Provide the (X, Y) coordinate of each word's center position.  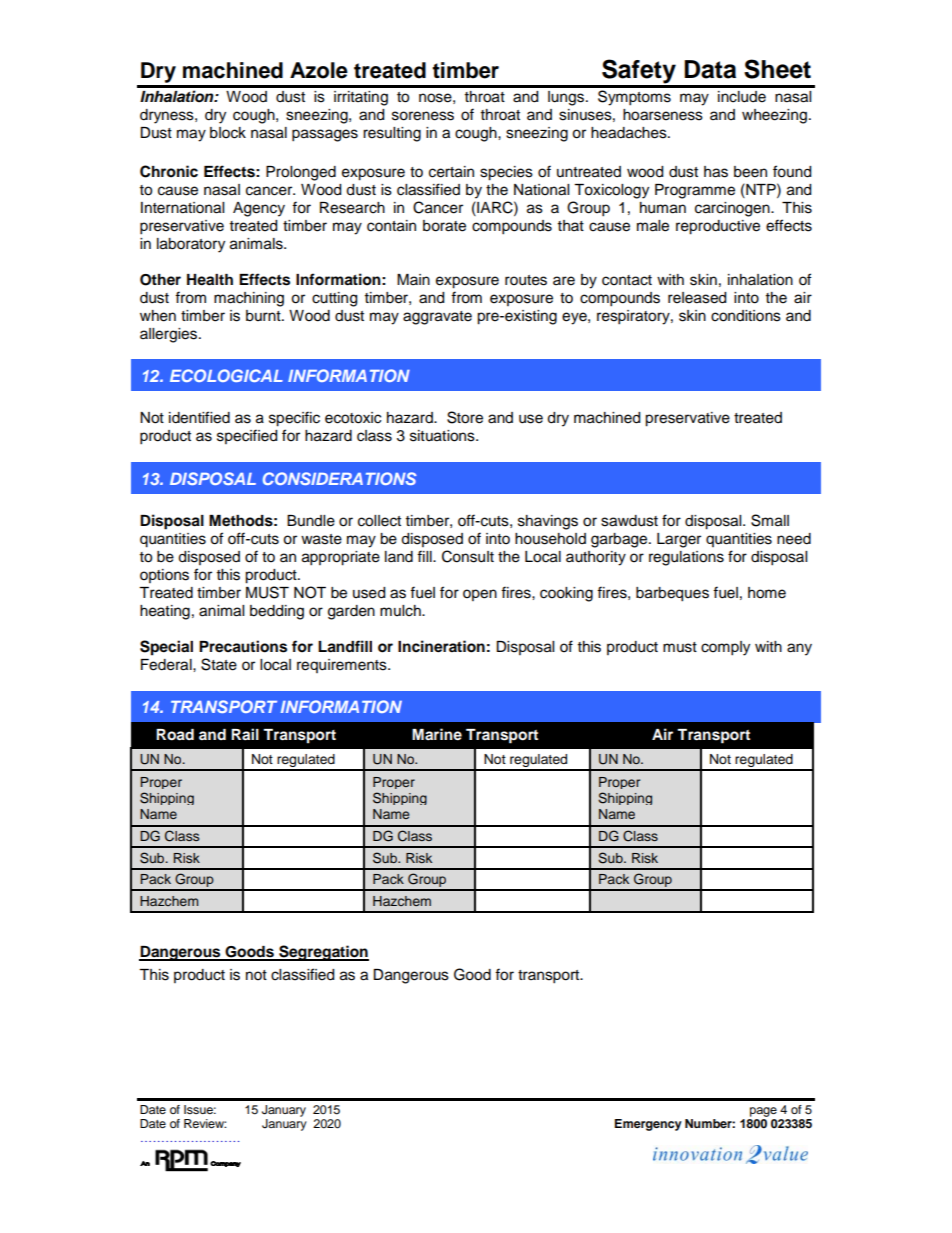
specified (247, 436)
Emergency (648, 1125)
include (742, 97)
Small (770, 520)
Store (465, 417)
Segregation (323, 953)
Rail (245, 734)
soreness (423, 116)
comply (725, 648)
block (228, 133)
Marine (437, 734)
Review (205, 1123)
